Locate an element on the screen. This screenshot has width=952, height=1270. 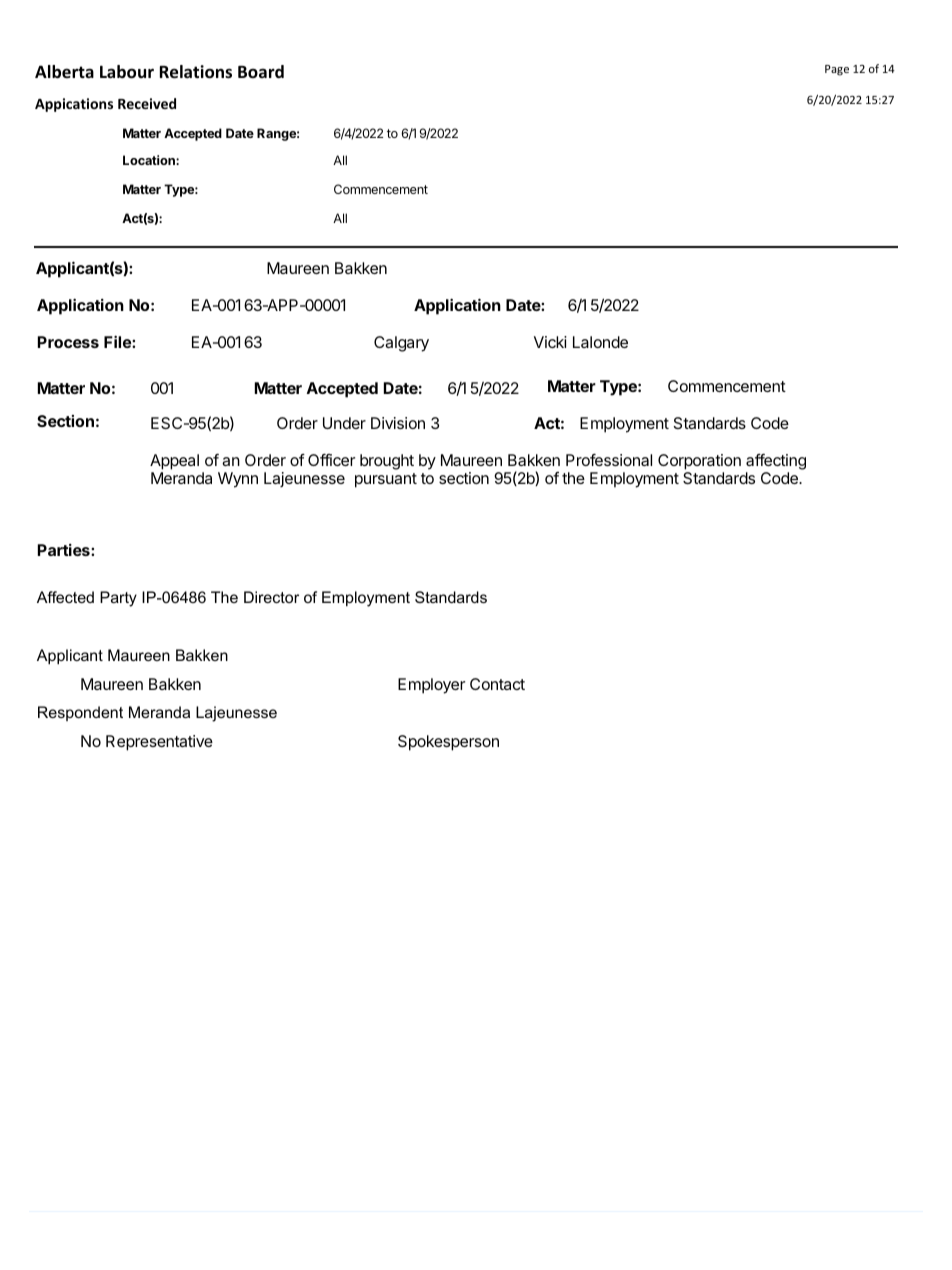
Representative is located at coordinates (159, 743).
